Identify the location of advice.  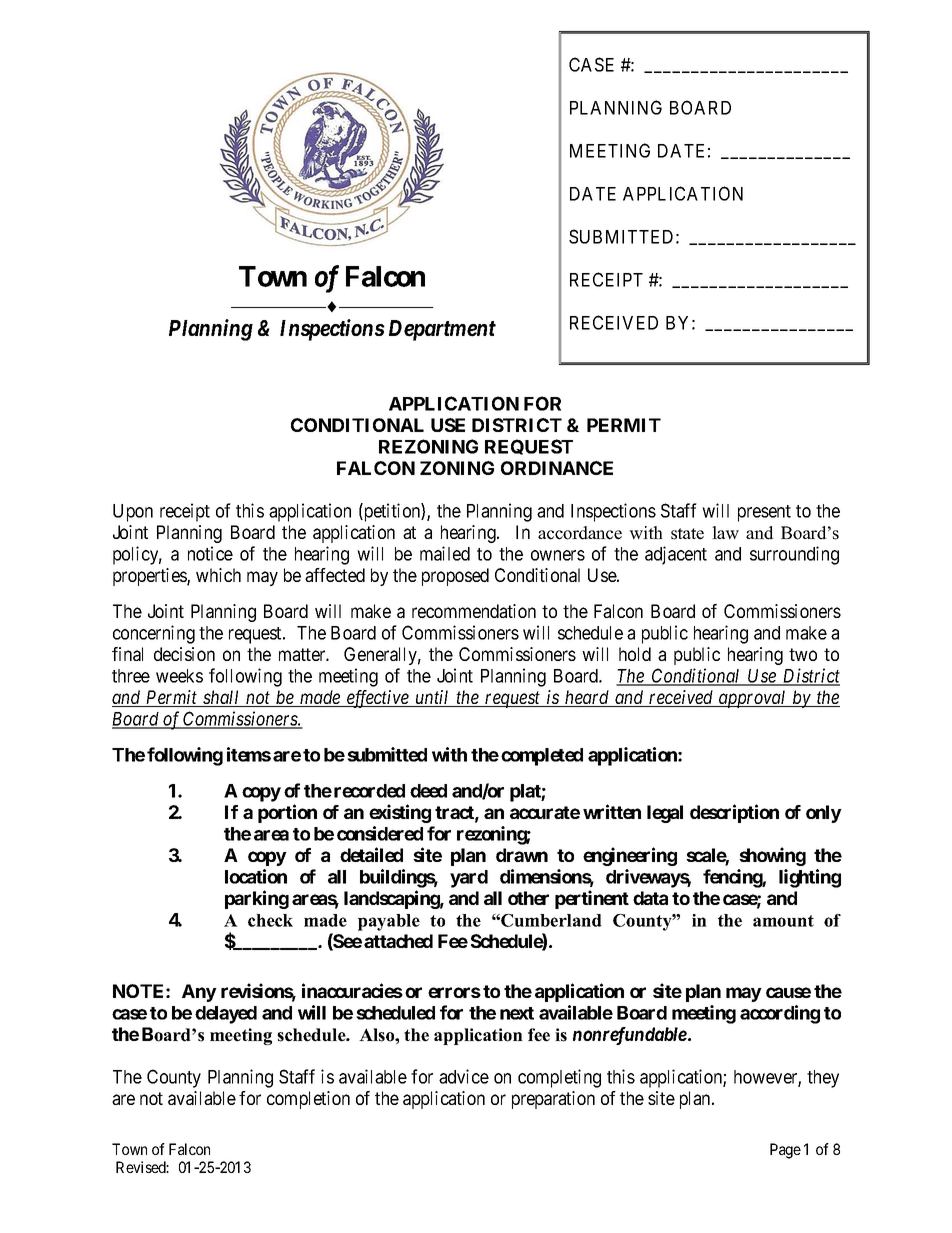
(464, 1076).
